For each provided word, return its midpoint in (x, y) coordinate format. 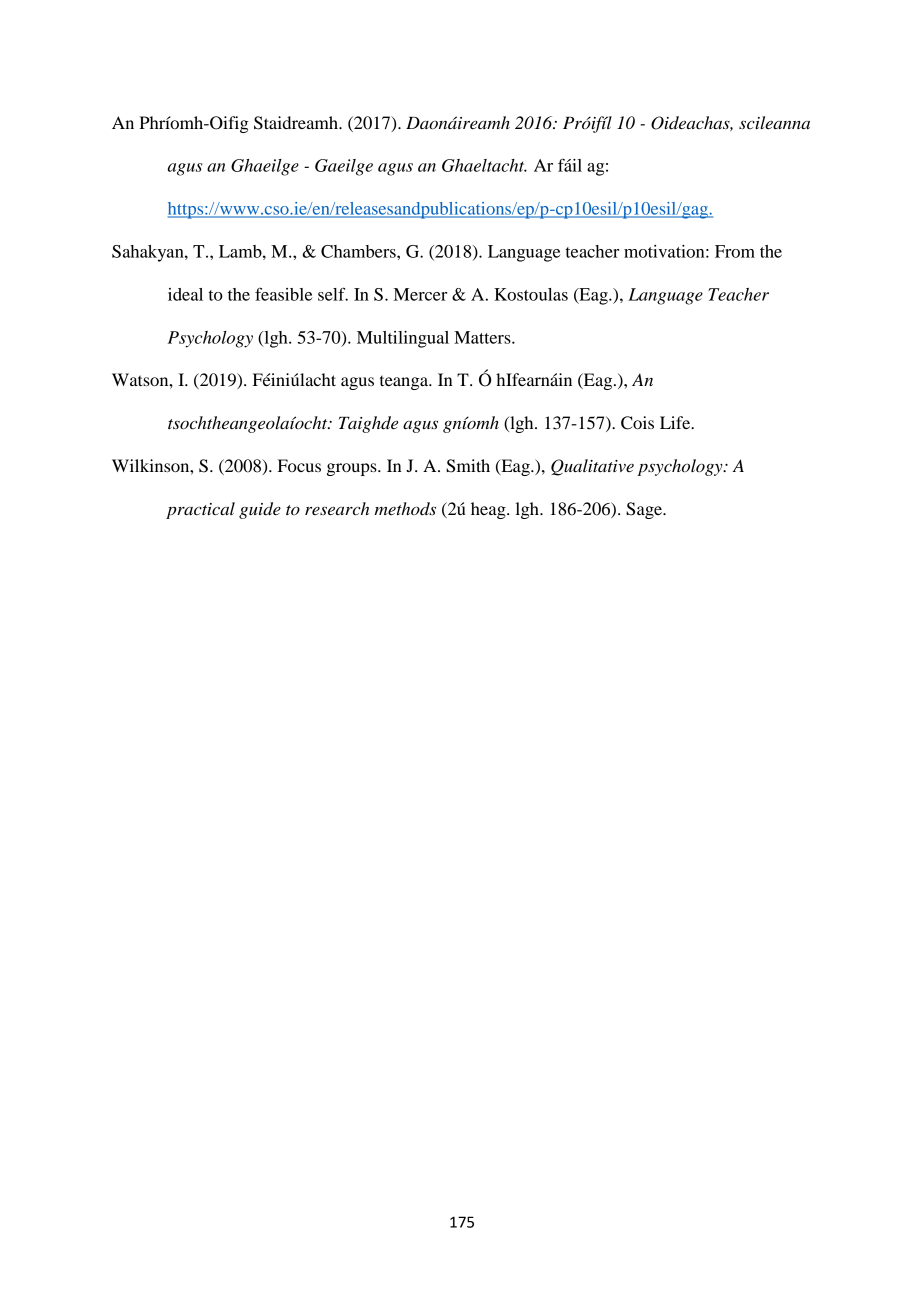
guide (260, 510)
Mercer (420, 294)
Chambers (359, 251)
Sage (645, 510)
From (735, 251)
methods (405, 509)
